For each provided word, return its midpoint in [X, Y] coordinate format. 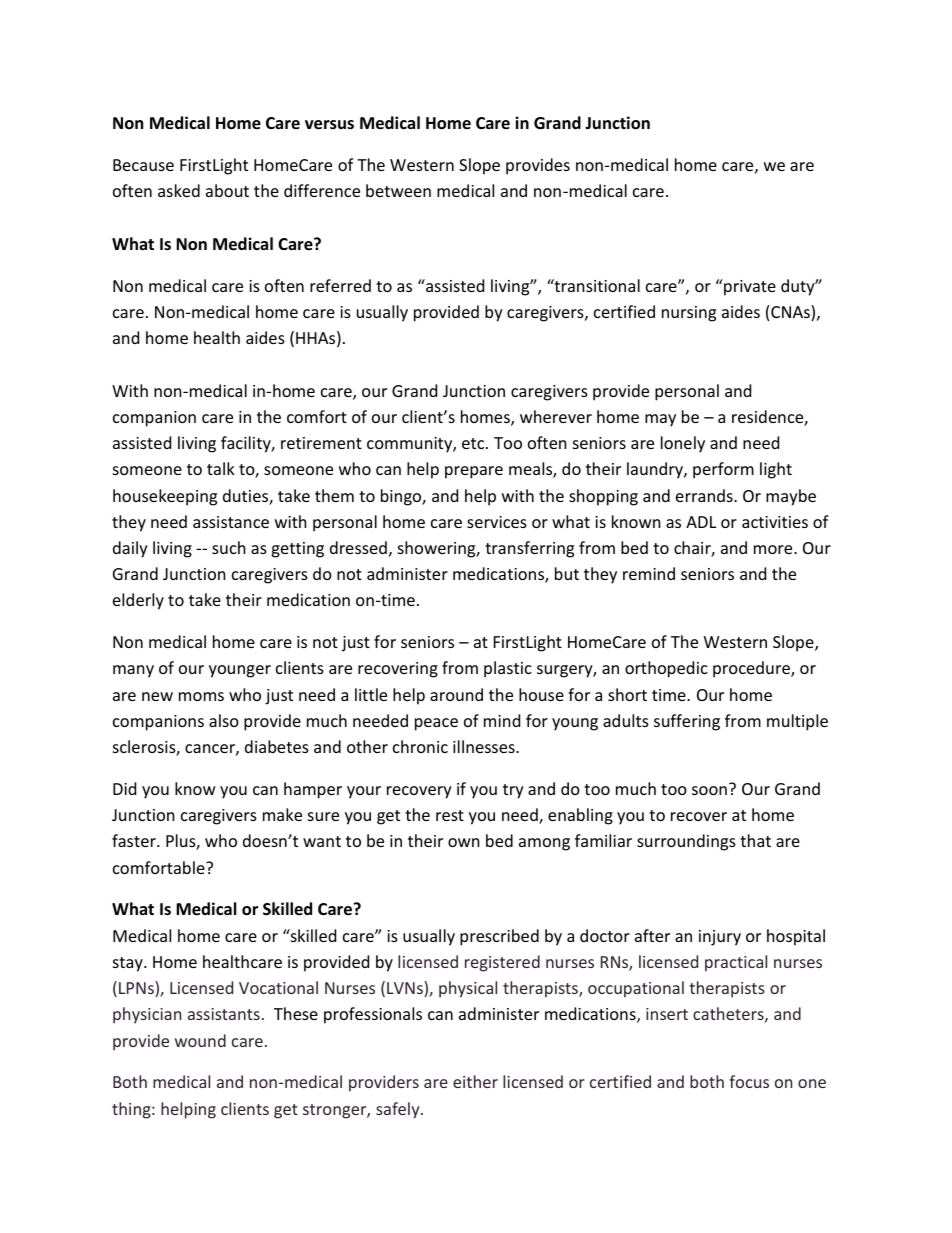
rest [450, 815]
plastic [508, 669]
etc [474, 443]
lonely [683, 444]
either [475, 1081]
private [749, 287]
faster [135, 840]
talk [221, 468]
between [398, 190]
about [227, 190]
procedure [752, 669]
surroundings [686, 842]
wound [200, 1040]
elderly [138, 601]
